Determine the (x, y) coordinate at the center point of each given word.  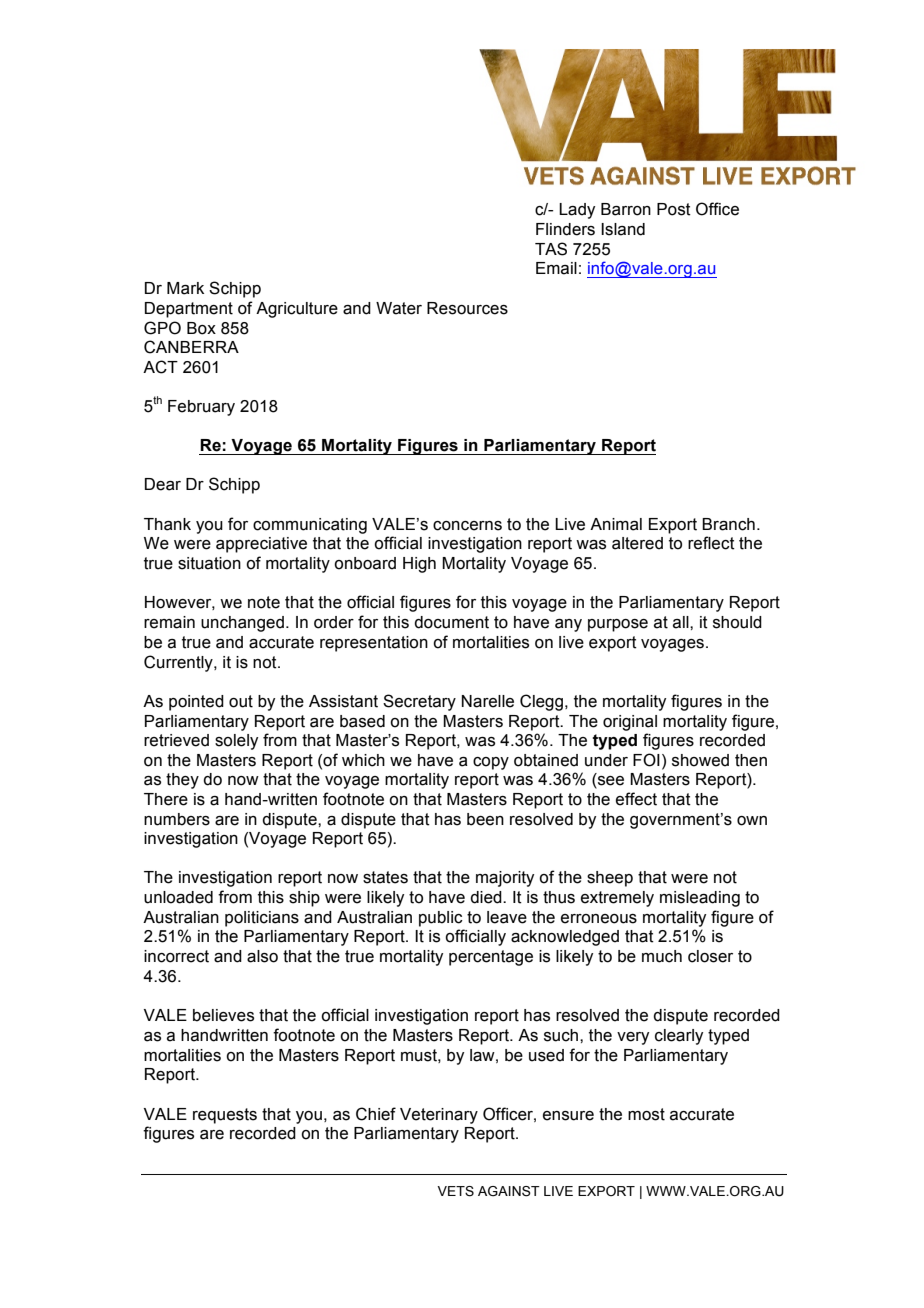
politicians (262, 919)
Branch (728, 524)
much (662, 956)
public (441, 919)
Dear (163, 484)
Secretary (419, 702)
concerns (467, 526)
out (241, 701)
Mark (185, 288)
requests (225, 1116)
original (630, 723)
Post (674, 209)
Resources (467, 308)
